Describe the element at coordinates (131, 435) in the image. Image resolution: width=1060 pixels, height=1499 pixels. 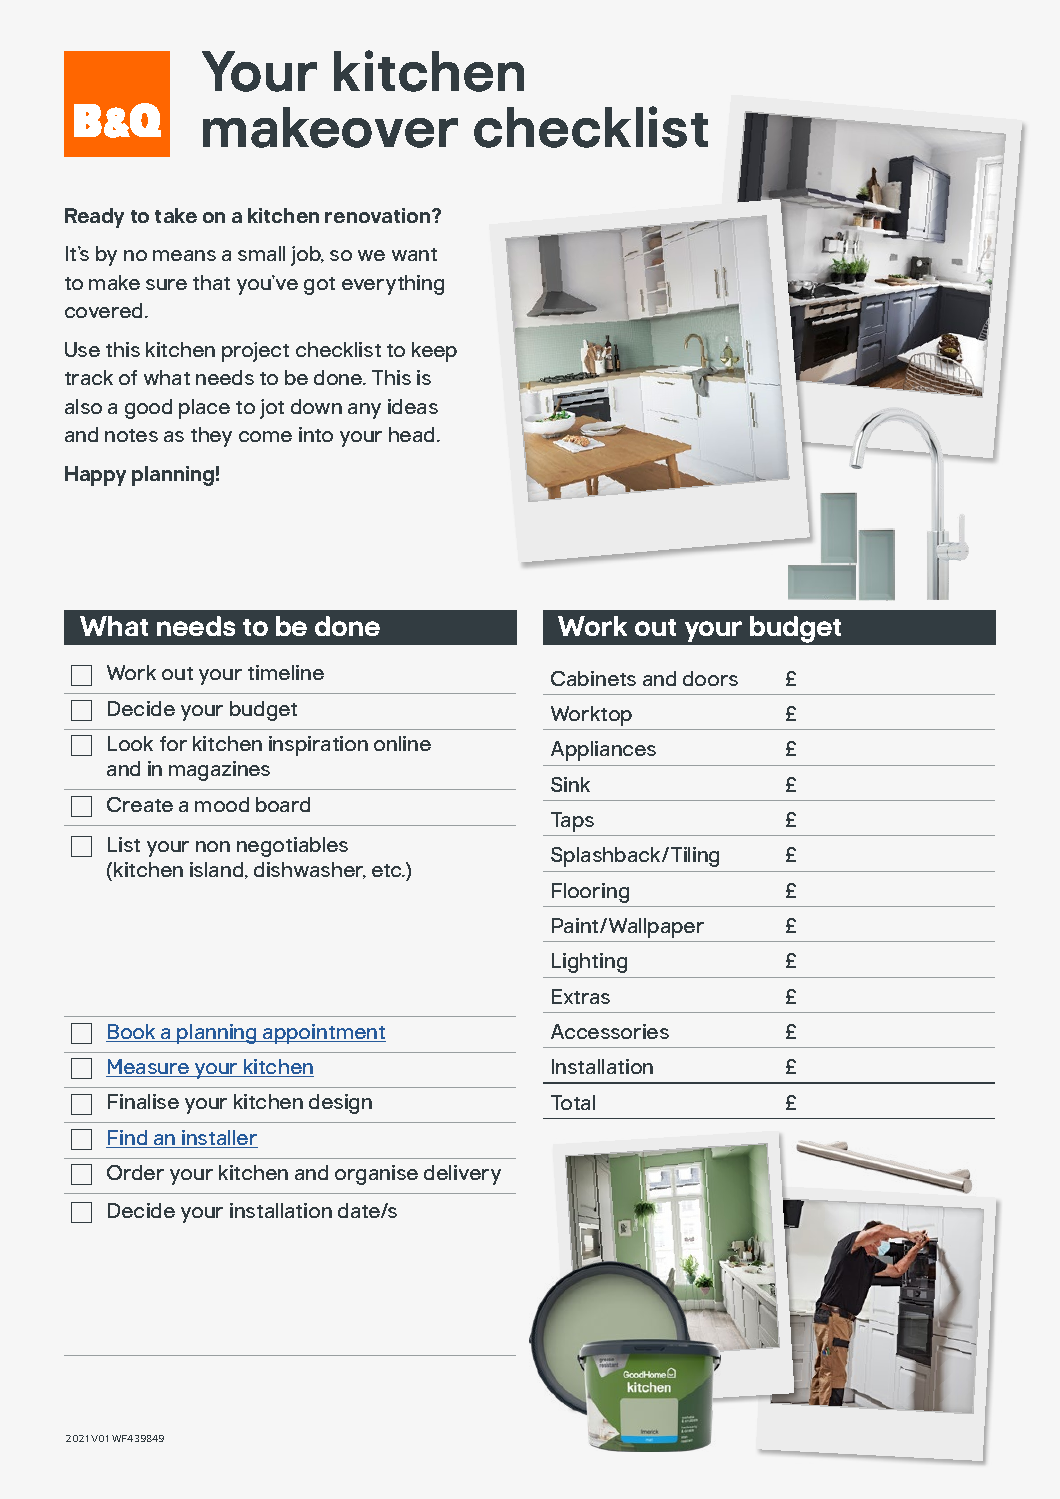
I see `notes` at that location.
